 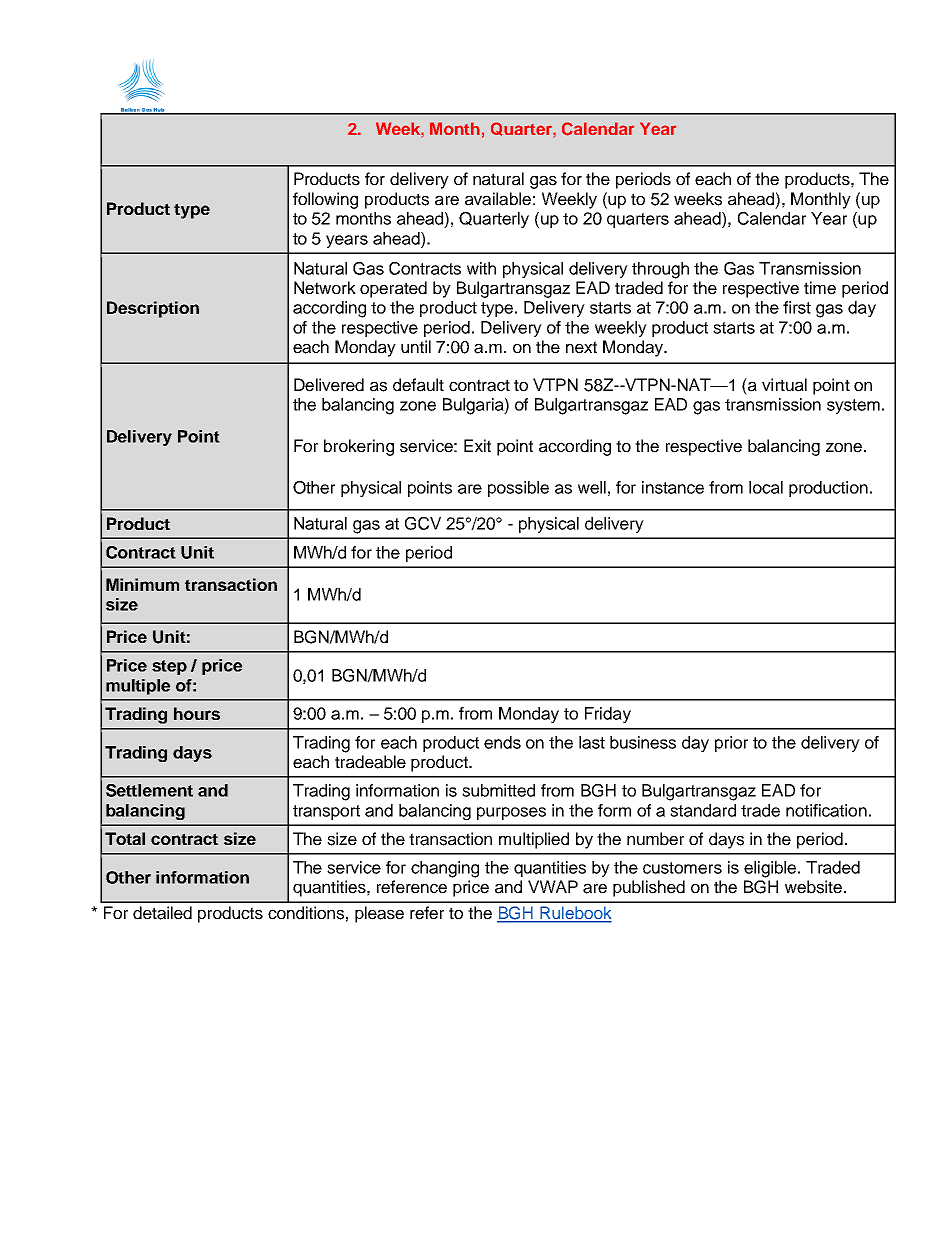 What do you see at coordinates (359, 447) in the screenshot?
I see `brokering` at bounding box center [359, 447].
